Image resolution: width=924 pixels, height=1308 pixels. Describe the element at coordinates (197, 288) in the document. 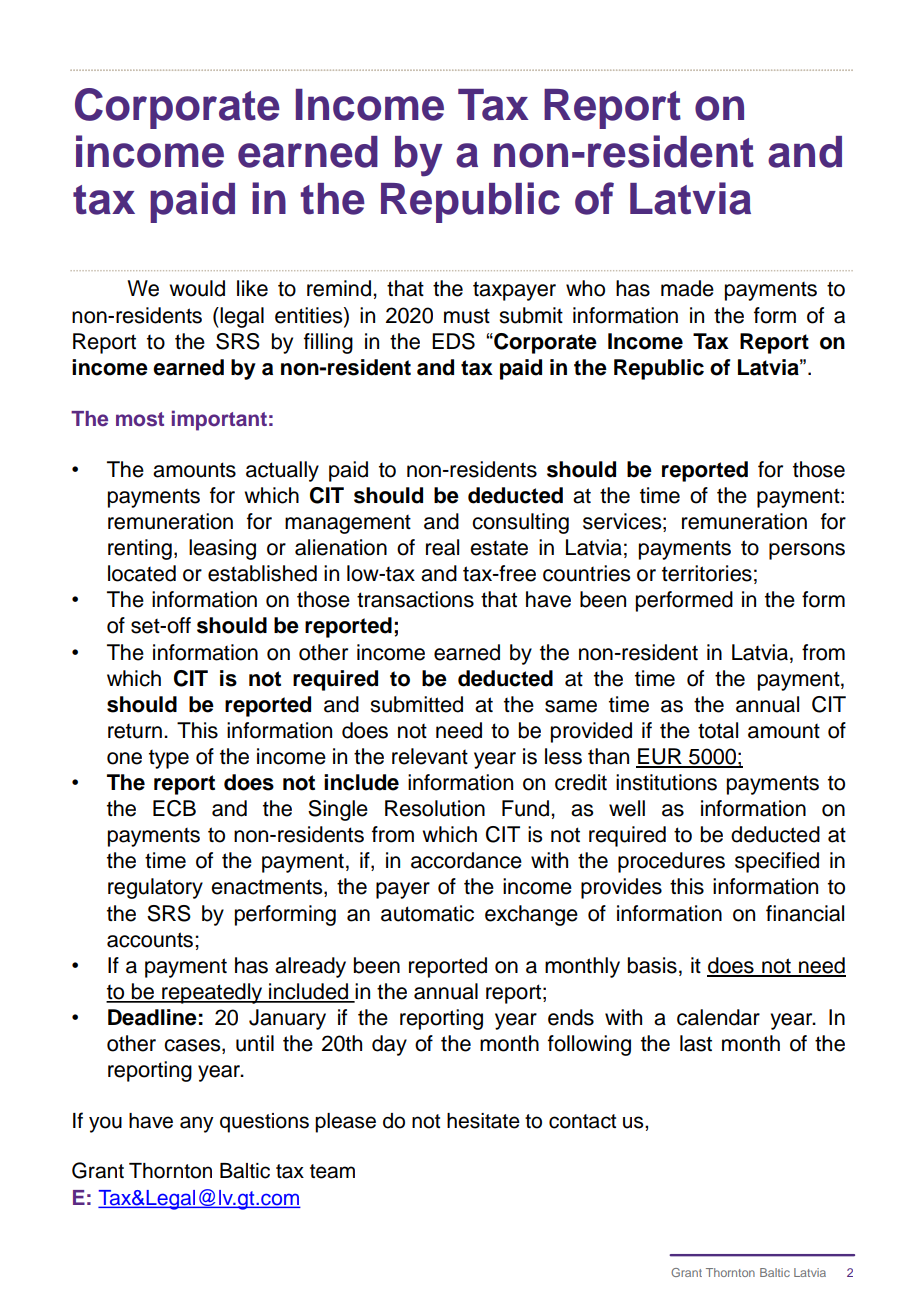

I see `would` at that location.
